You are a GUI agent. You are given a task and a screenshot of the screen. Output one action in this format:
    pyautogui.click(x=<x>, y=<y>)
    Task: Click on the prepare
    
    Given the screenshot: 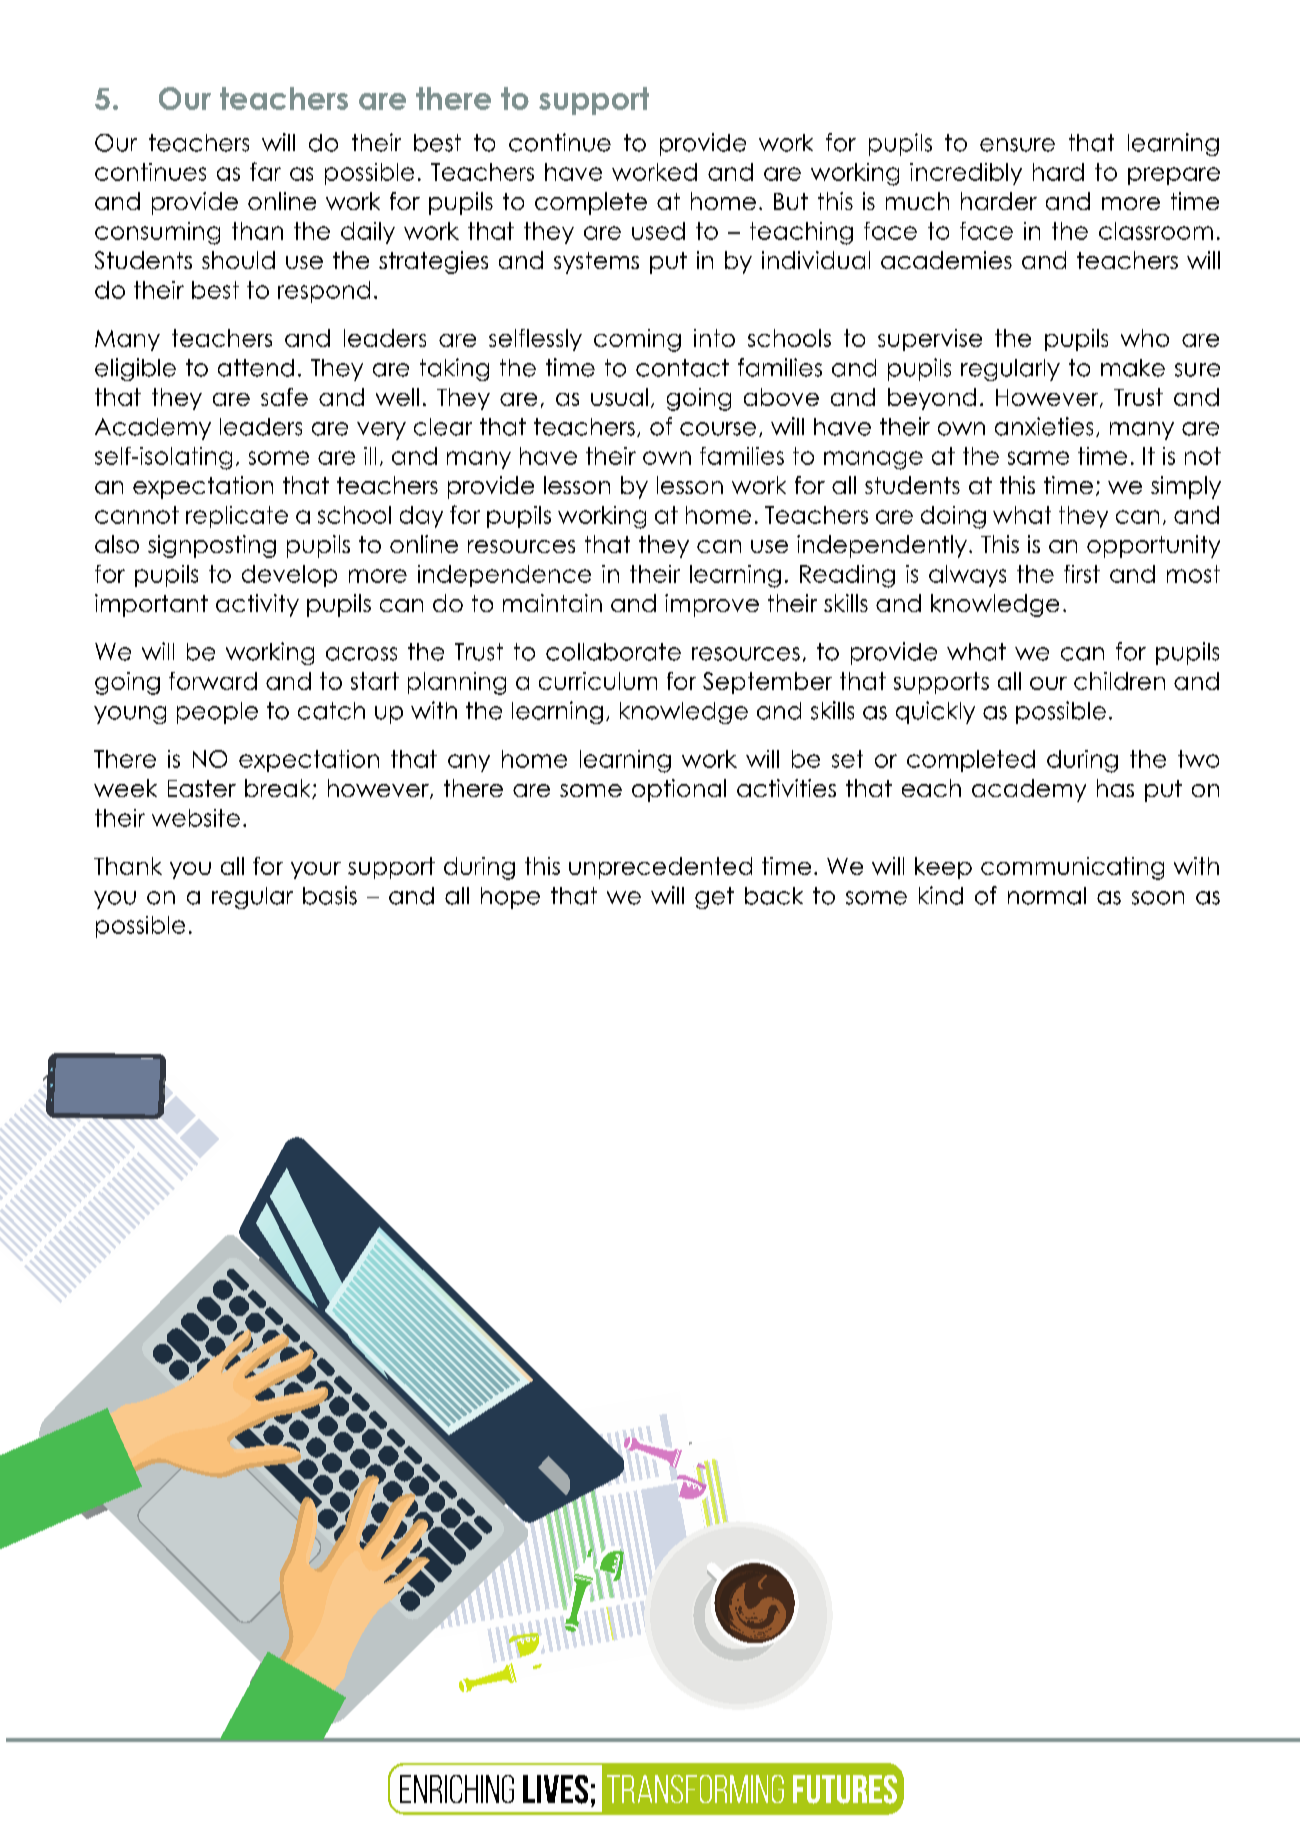 What is the action you would take?
    pyautogui.click(x=1174, y=176)
